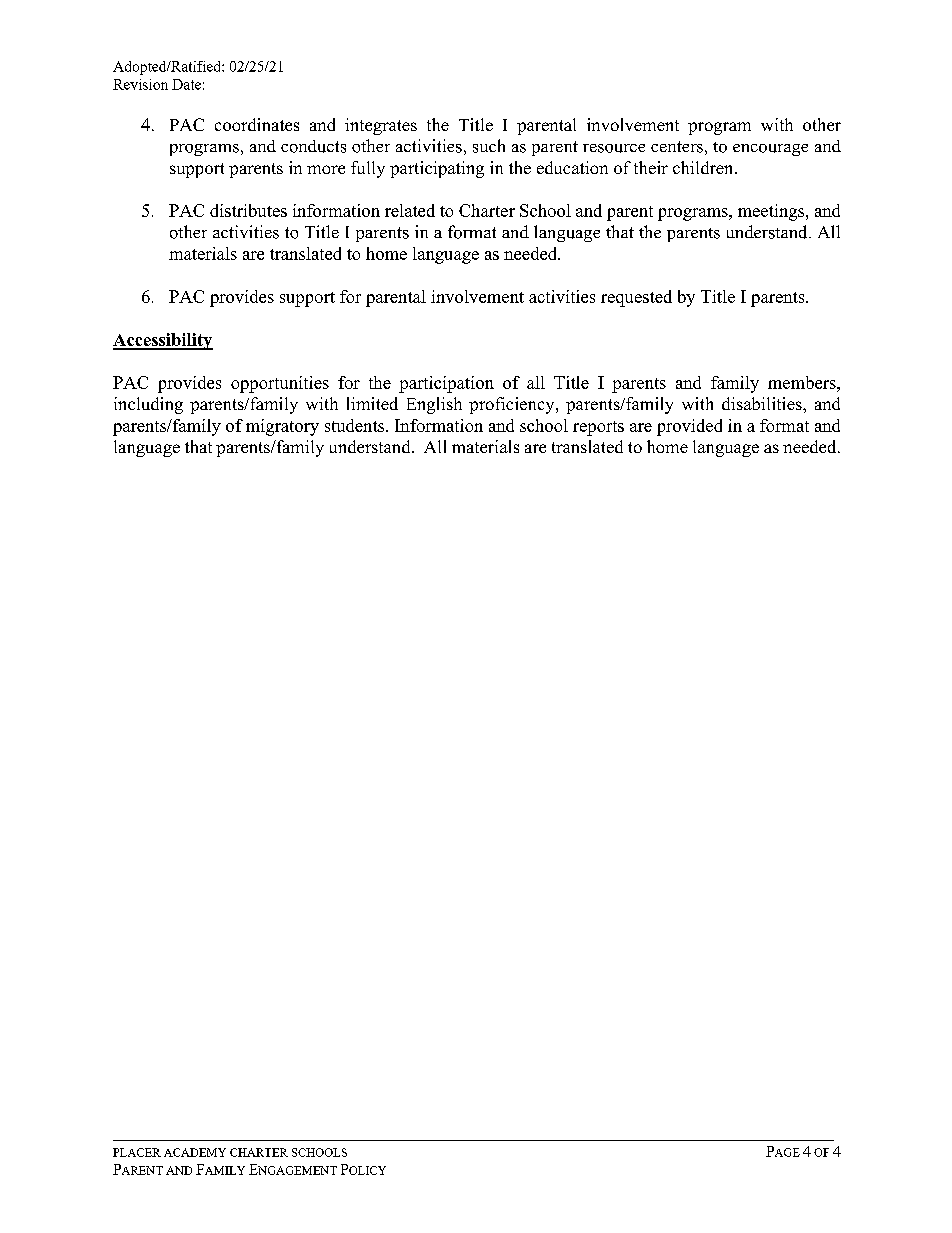 The height and width of the screenshot is (1233, 952). Describe the element at coordinates (763, 403) in the screenshot. I see `disabilities` at that location.
